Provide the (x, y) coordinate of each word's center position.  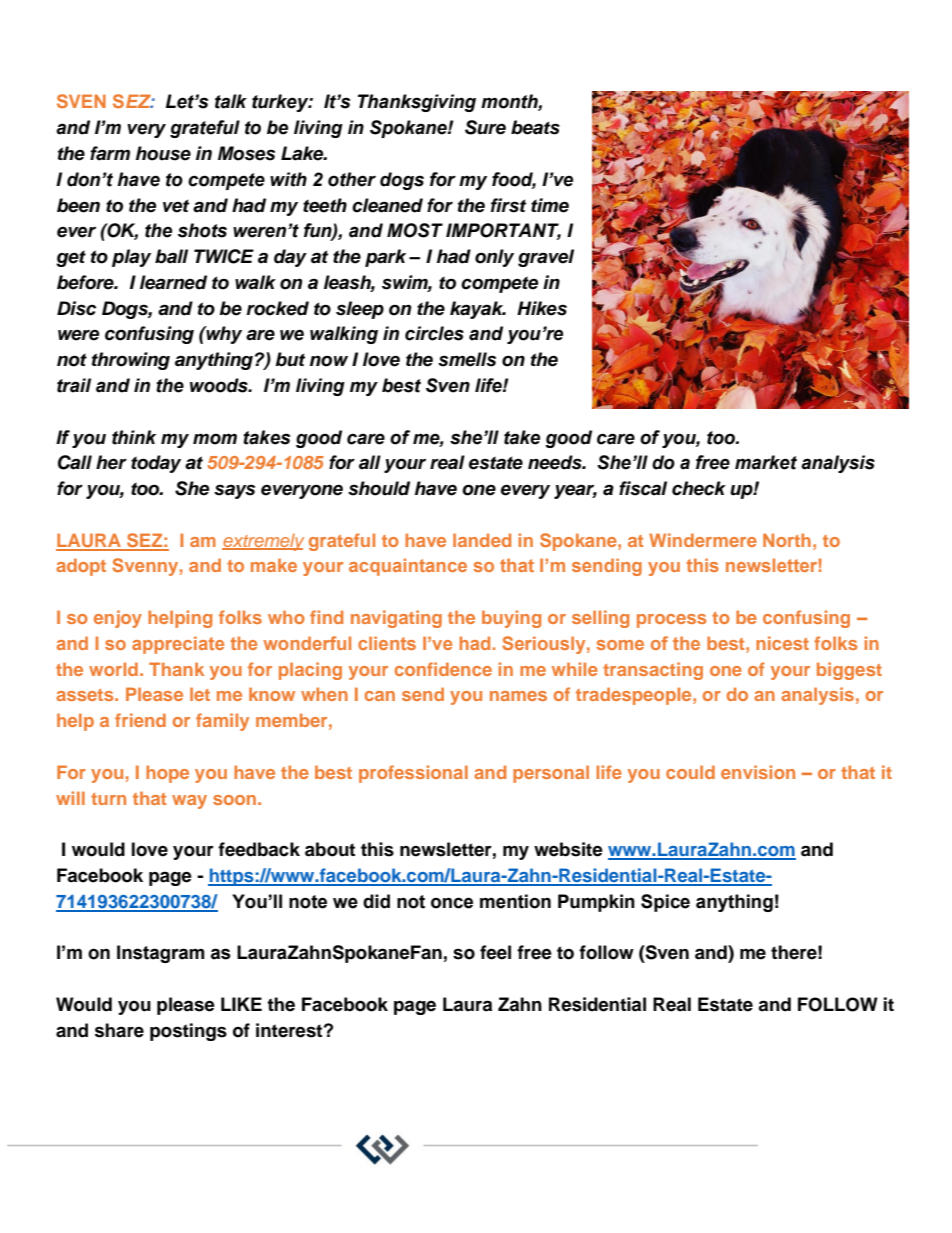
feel (495, 952)
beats (535, 127)
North (787, 540)
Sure (485, 127)
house (163, 153)
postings (188, 1032)
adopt (81, 567)
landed (482, 540)
